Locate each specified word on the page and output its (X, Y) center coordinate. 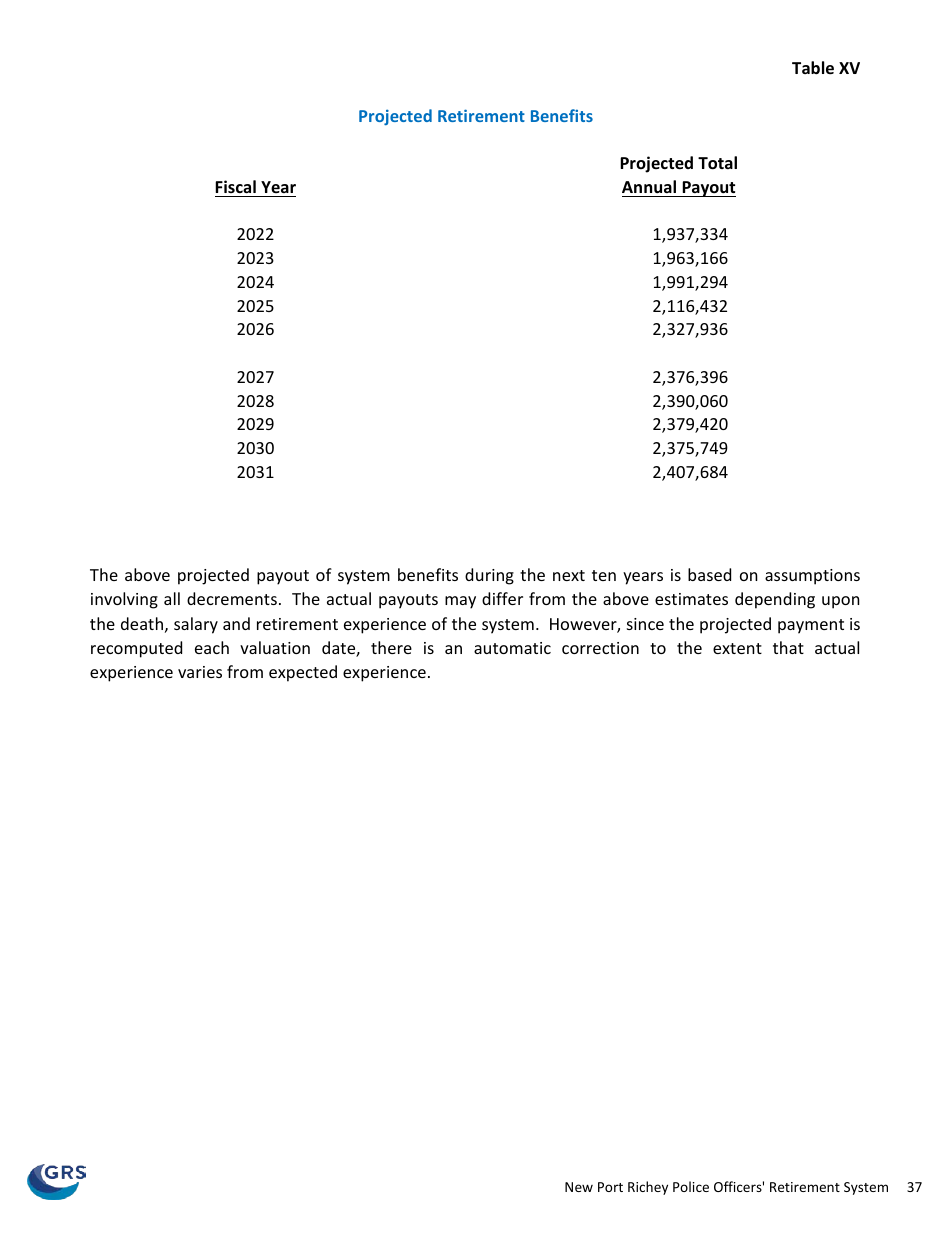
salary (196, 625)
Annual (649, 186)
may (460, 602)
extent (737, 648)
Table (813, 68)
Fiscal (235, 186)
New (579, 1187)
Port (610, 1187)
